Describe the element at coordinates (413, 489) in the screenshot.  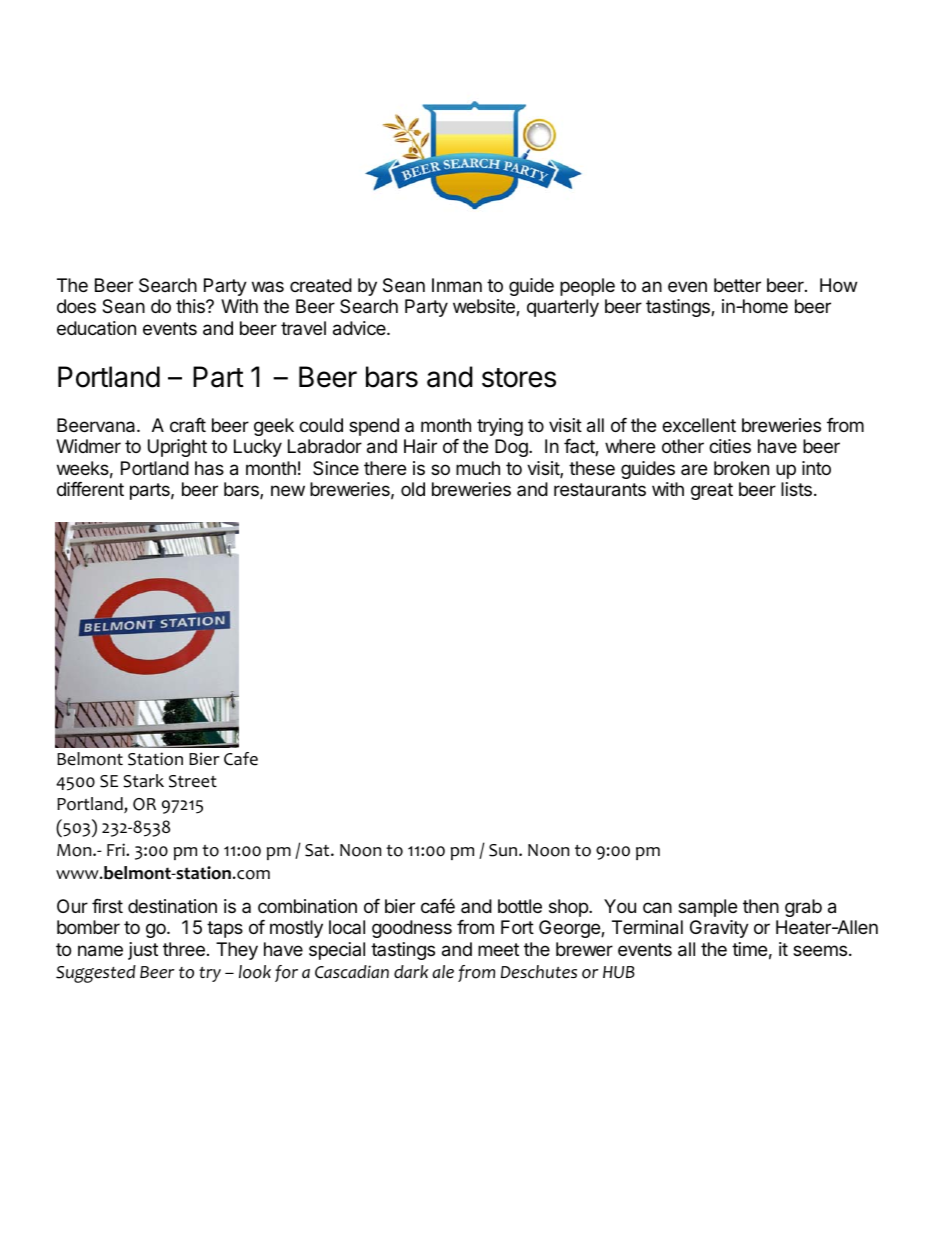
I see `old` at that location.
